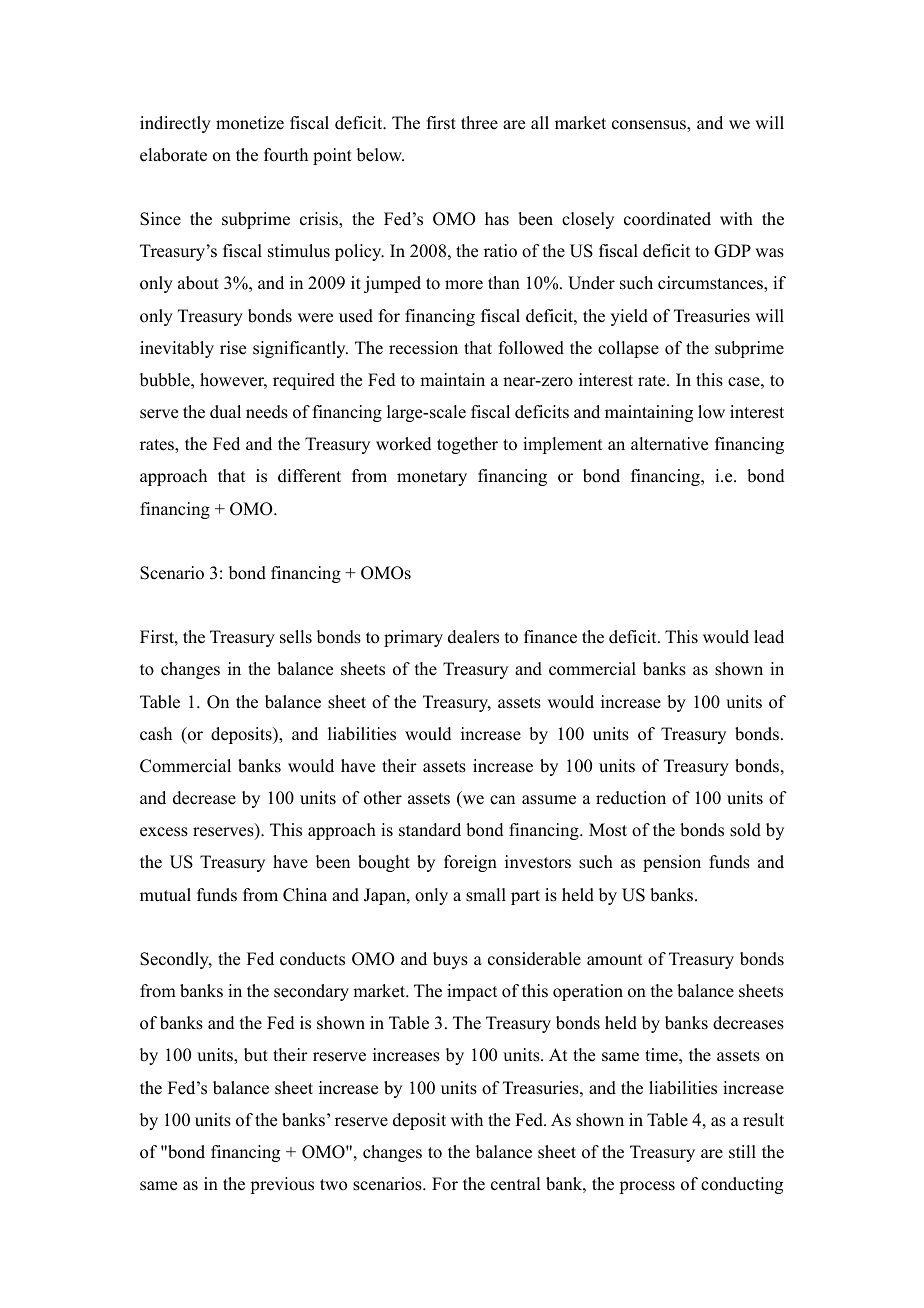 The height and width of the screenshot is (1308, 924). What do you see at coordinates (479, 123) in the screenshot?
I see `three` at bounding box center [479, 123].
